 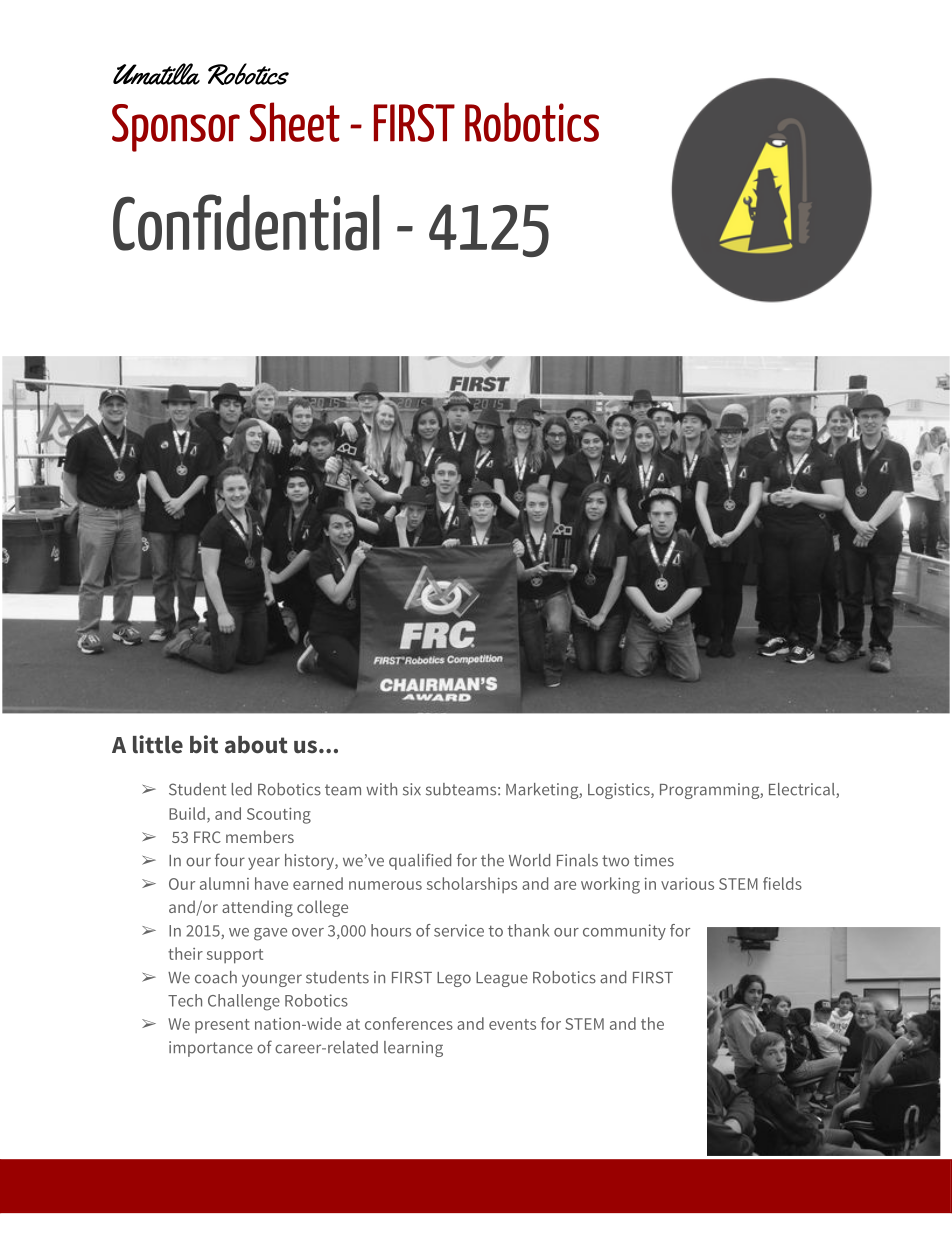 What do you see at coordinates (204, 744) in the screenshot?
I see `bit` at bounding box center [204, 744].
